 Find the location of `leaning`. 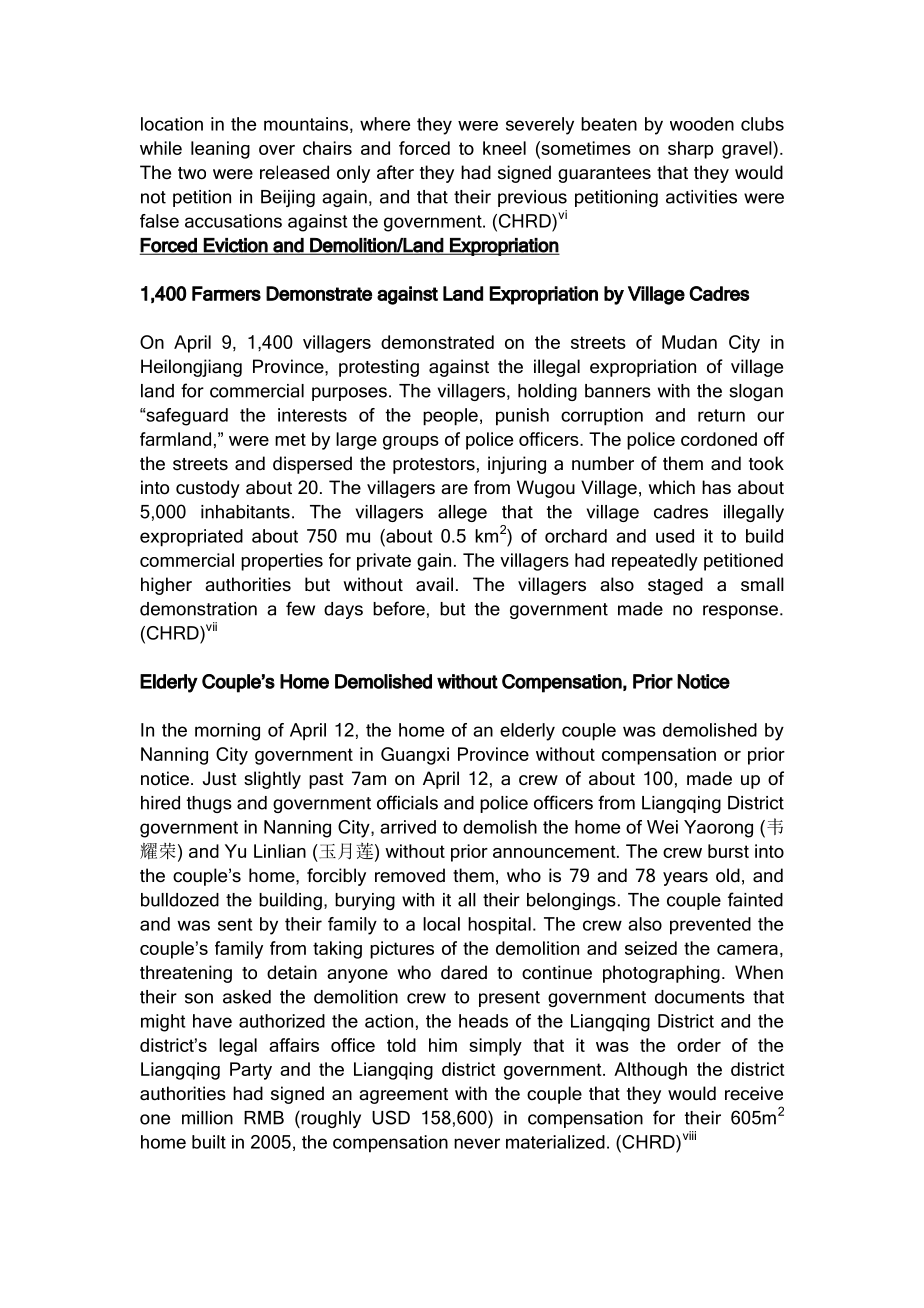

leaning is located at coordinates (220, 150).
